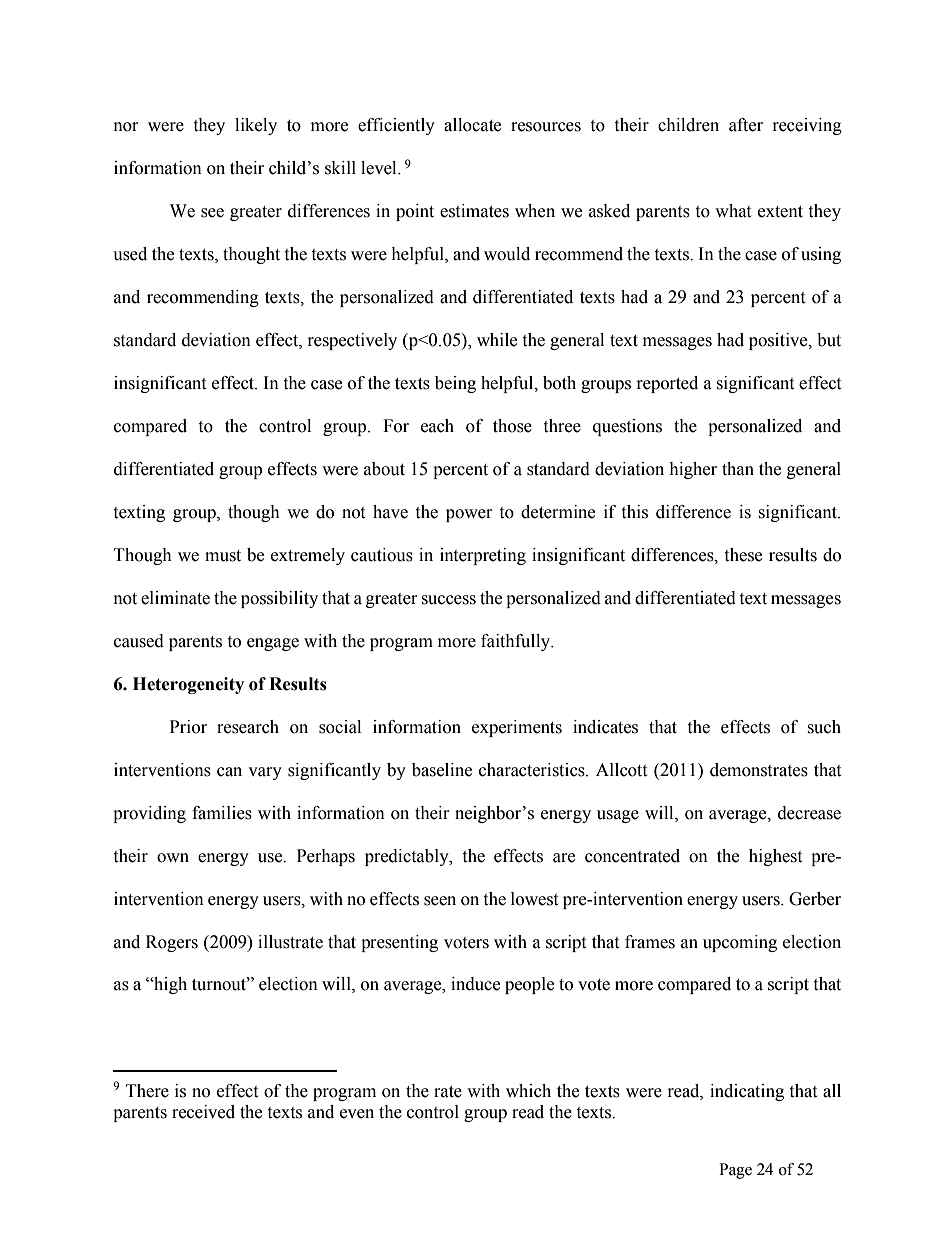 The height and width of the screenshot is (1233, 952). I want to click on received, so click(203, 1112).
